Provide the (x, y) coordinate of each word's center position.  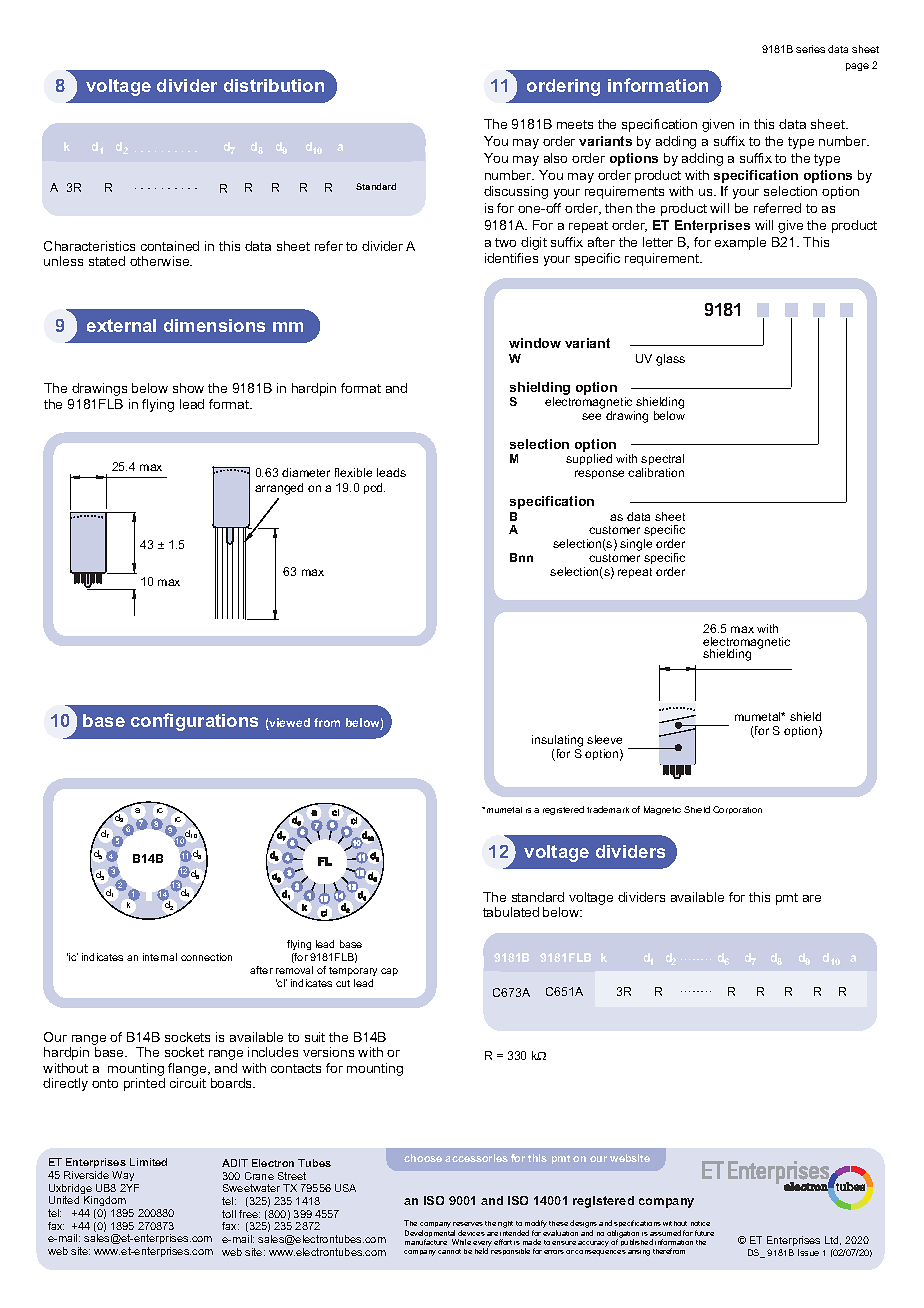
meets (575, 124)
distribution (274, 85)
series (810, 49)
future (704, 1233)
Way (123, 1176)
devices (471, 1233)
